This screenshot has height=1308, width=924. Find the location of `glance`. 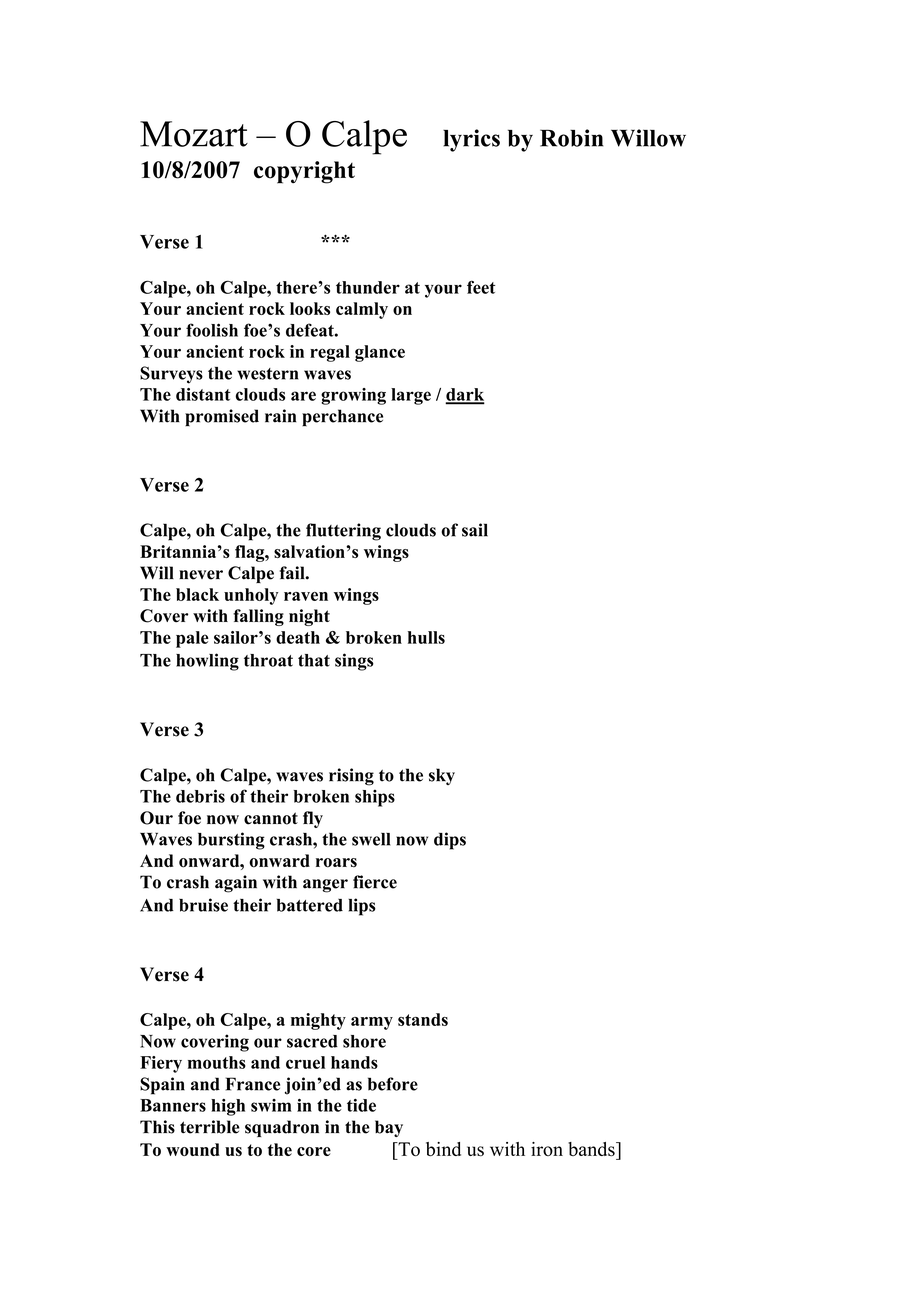

glance is located at coordinates (380, 353).
